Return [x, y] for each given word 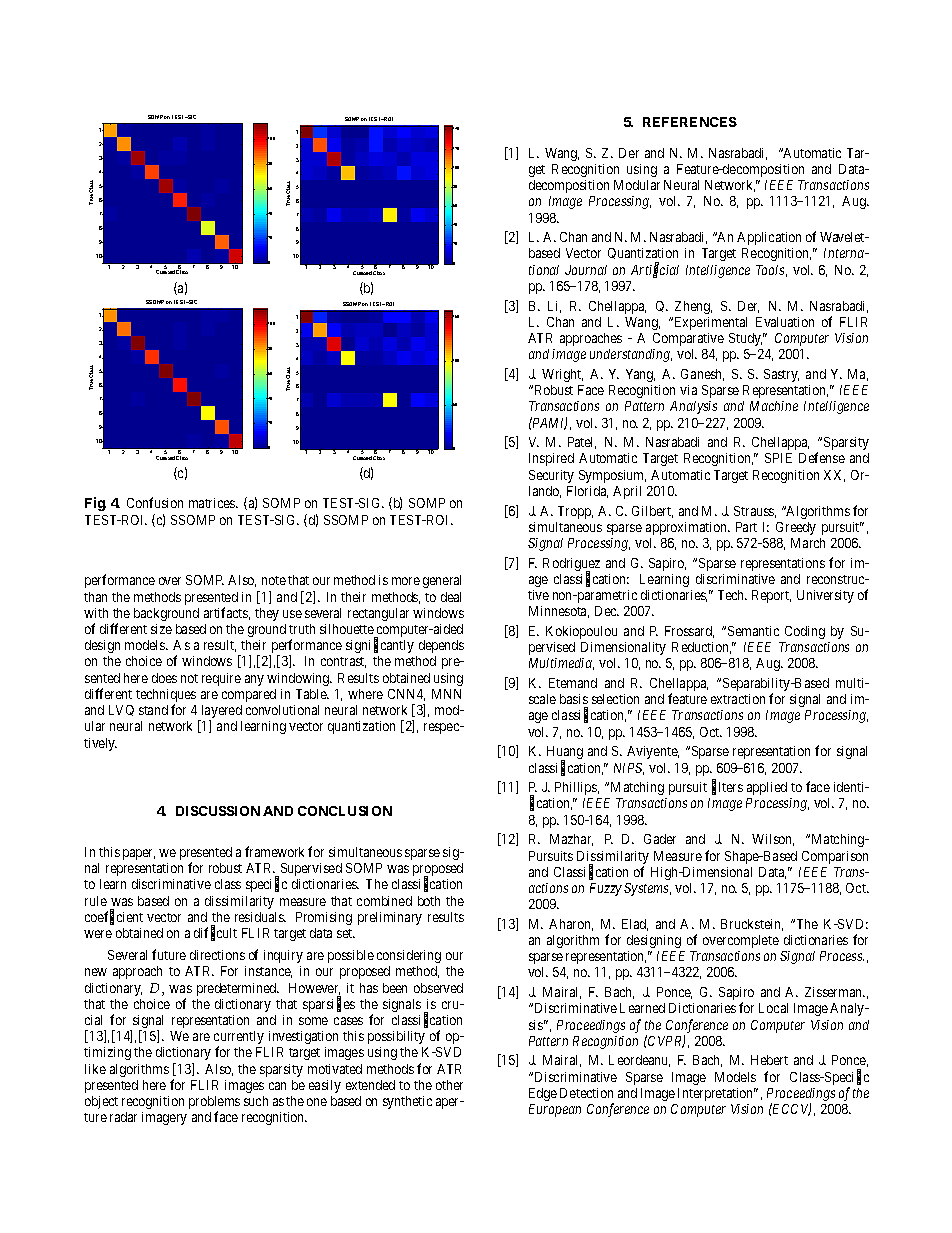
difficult [215, 933]
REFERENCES [690, 122]
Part [746, 527]
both [429, 901]
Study [745, 339]
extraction [738, 699]
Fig [95, 504]
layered [220, 713]
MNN [446, 694]
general [442, 581]
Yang [640, 375]
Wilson [773, 840]
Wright [562, 375]
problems [214, 1104]
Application [769, 238]
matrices [213, 503]
